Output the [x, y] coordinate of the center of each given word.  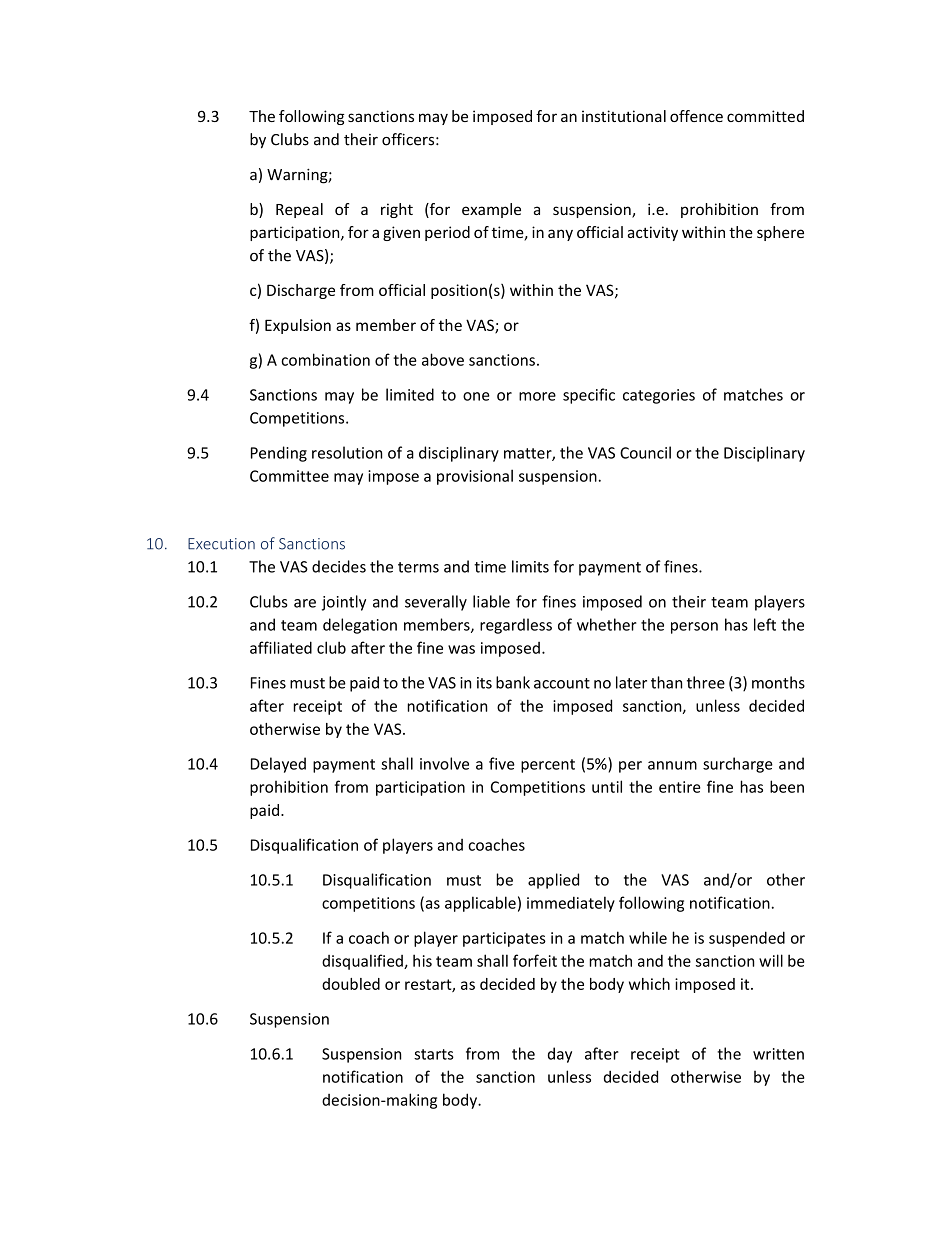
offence [696, 116]
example [491, 210]
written [778, 1054]
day [560, 1055]
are [305, 603]
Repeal [299, 210]
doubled [351, 984]
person [694, 628]
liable [491, 601]
